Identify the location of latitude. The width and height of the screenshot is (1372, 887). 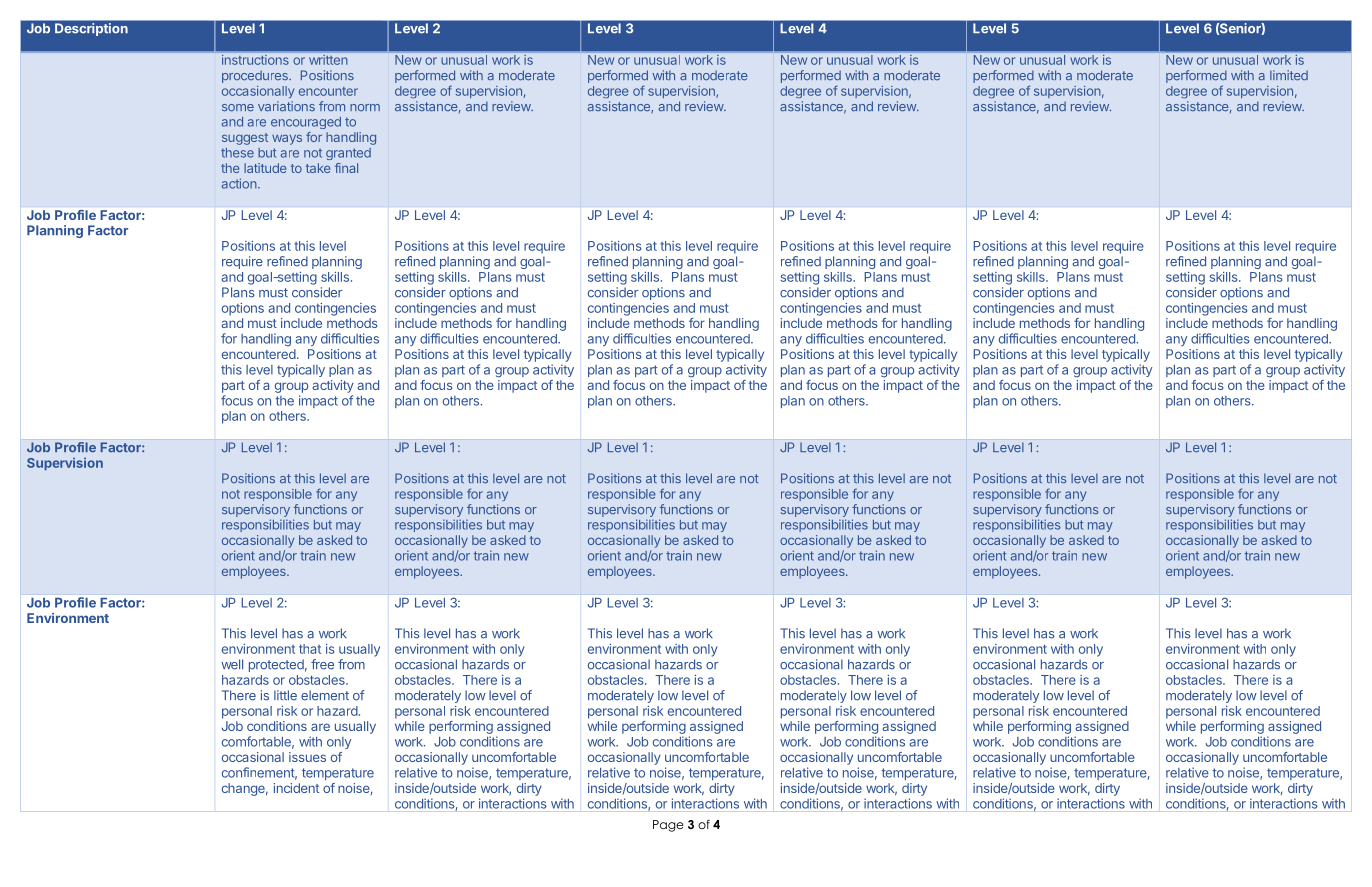
(265, 168).
